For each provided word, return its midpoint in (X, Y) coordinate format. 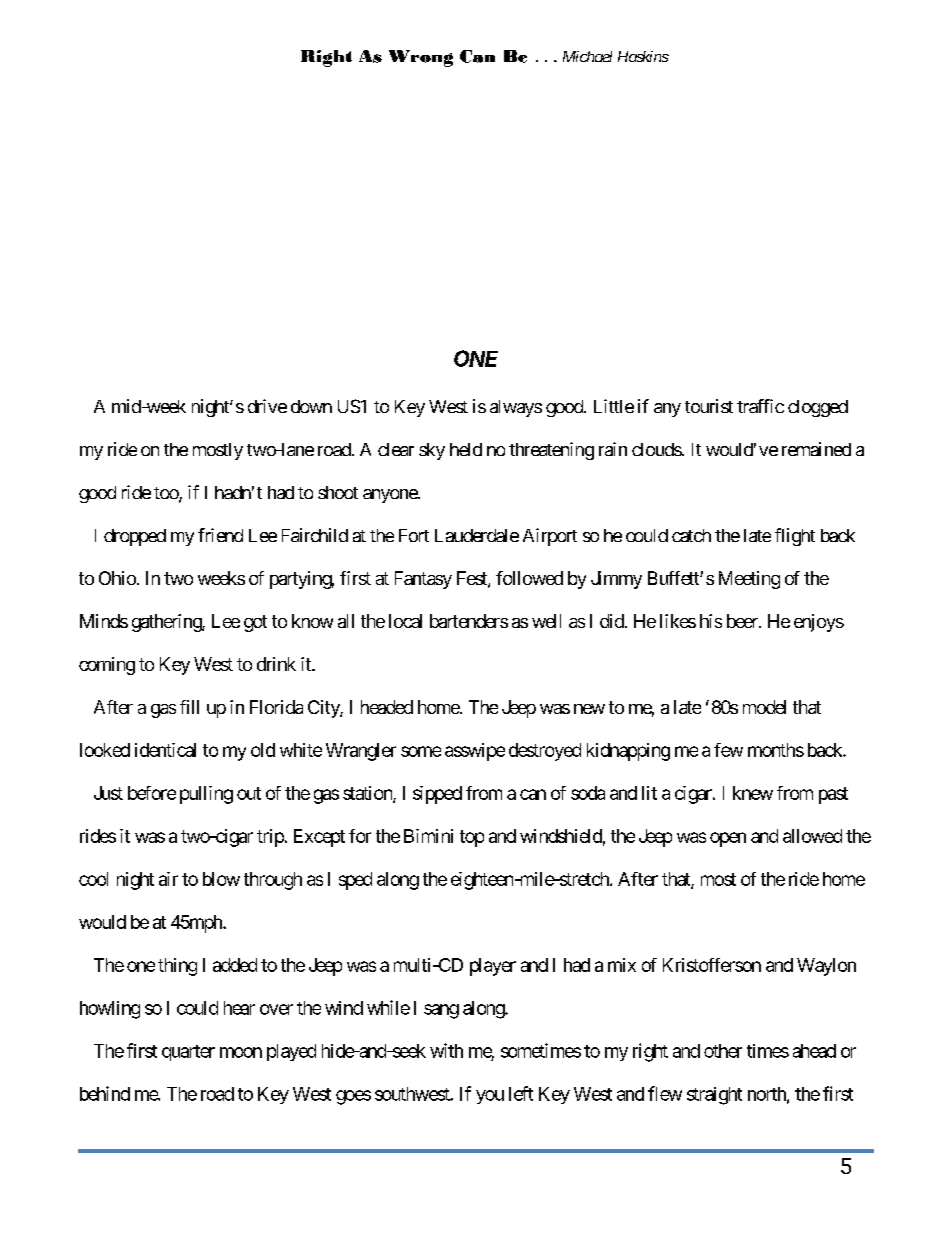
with (446, 1050)
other (723, 1051)
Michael (587, 56)
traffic (760, 406)
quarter (188, 1053)
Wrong (421, 58)
